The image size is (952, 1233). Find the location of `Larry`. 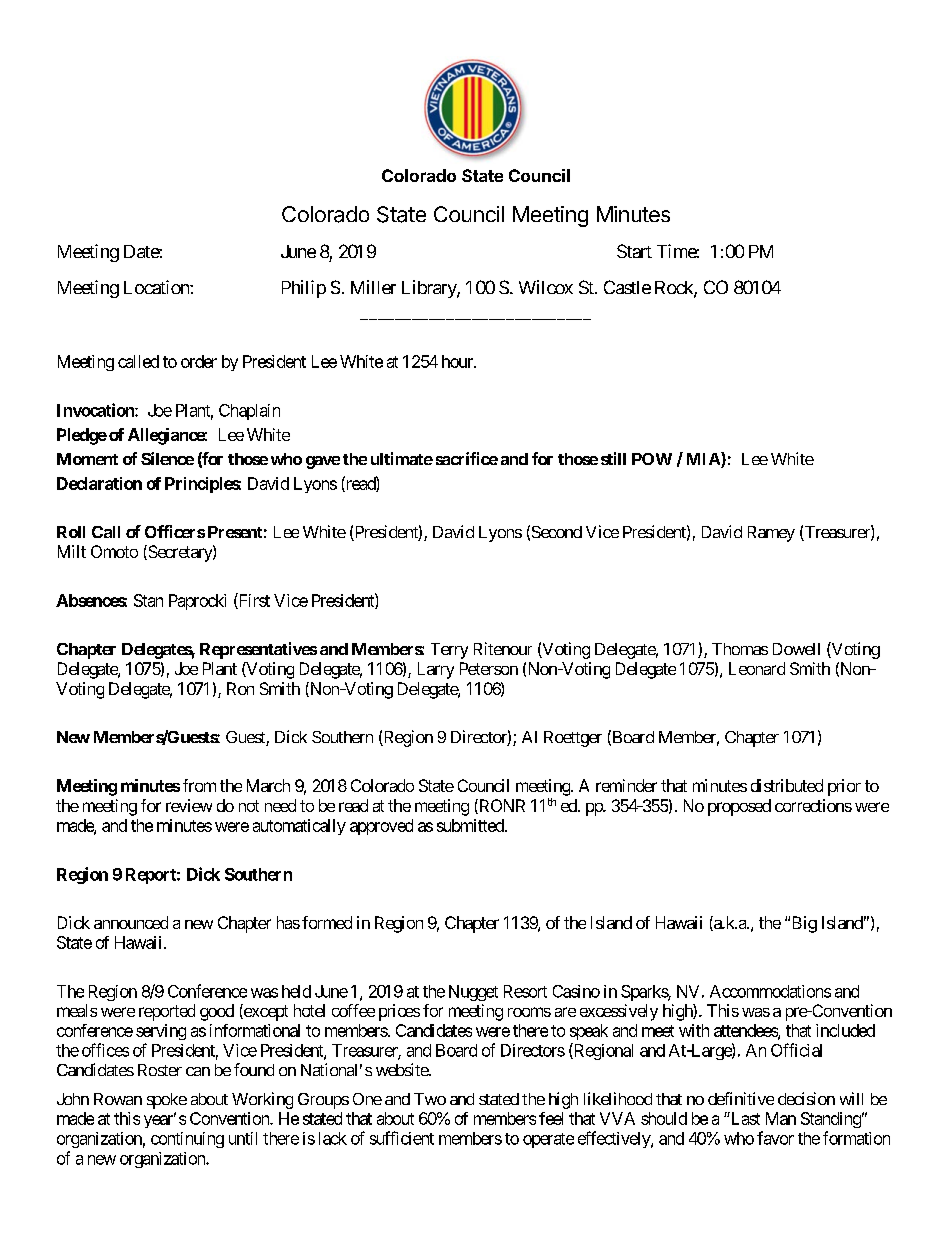

Larry is located at coordinates (436, 670).
